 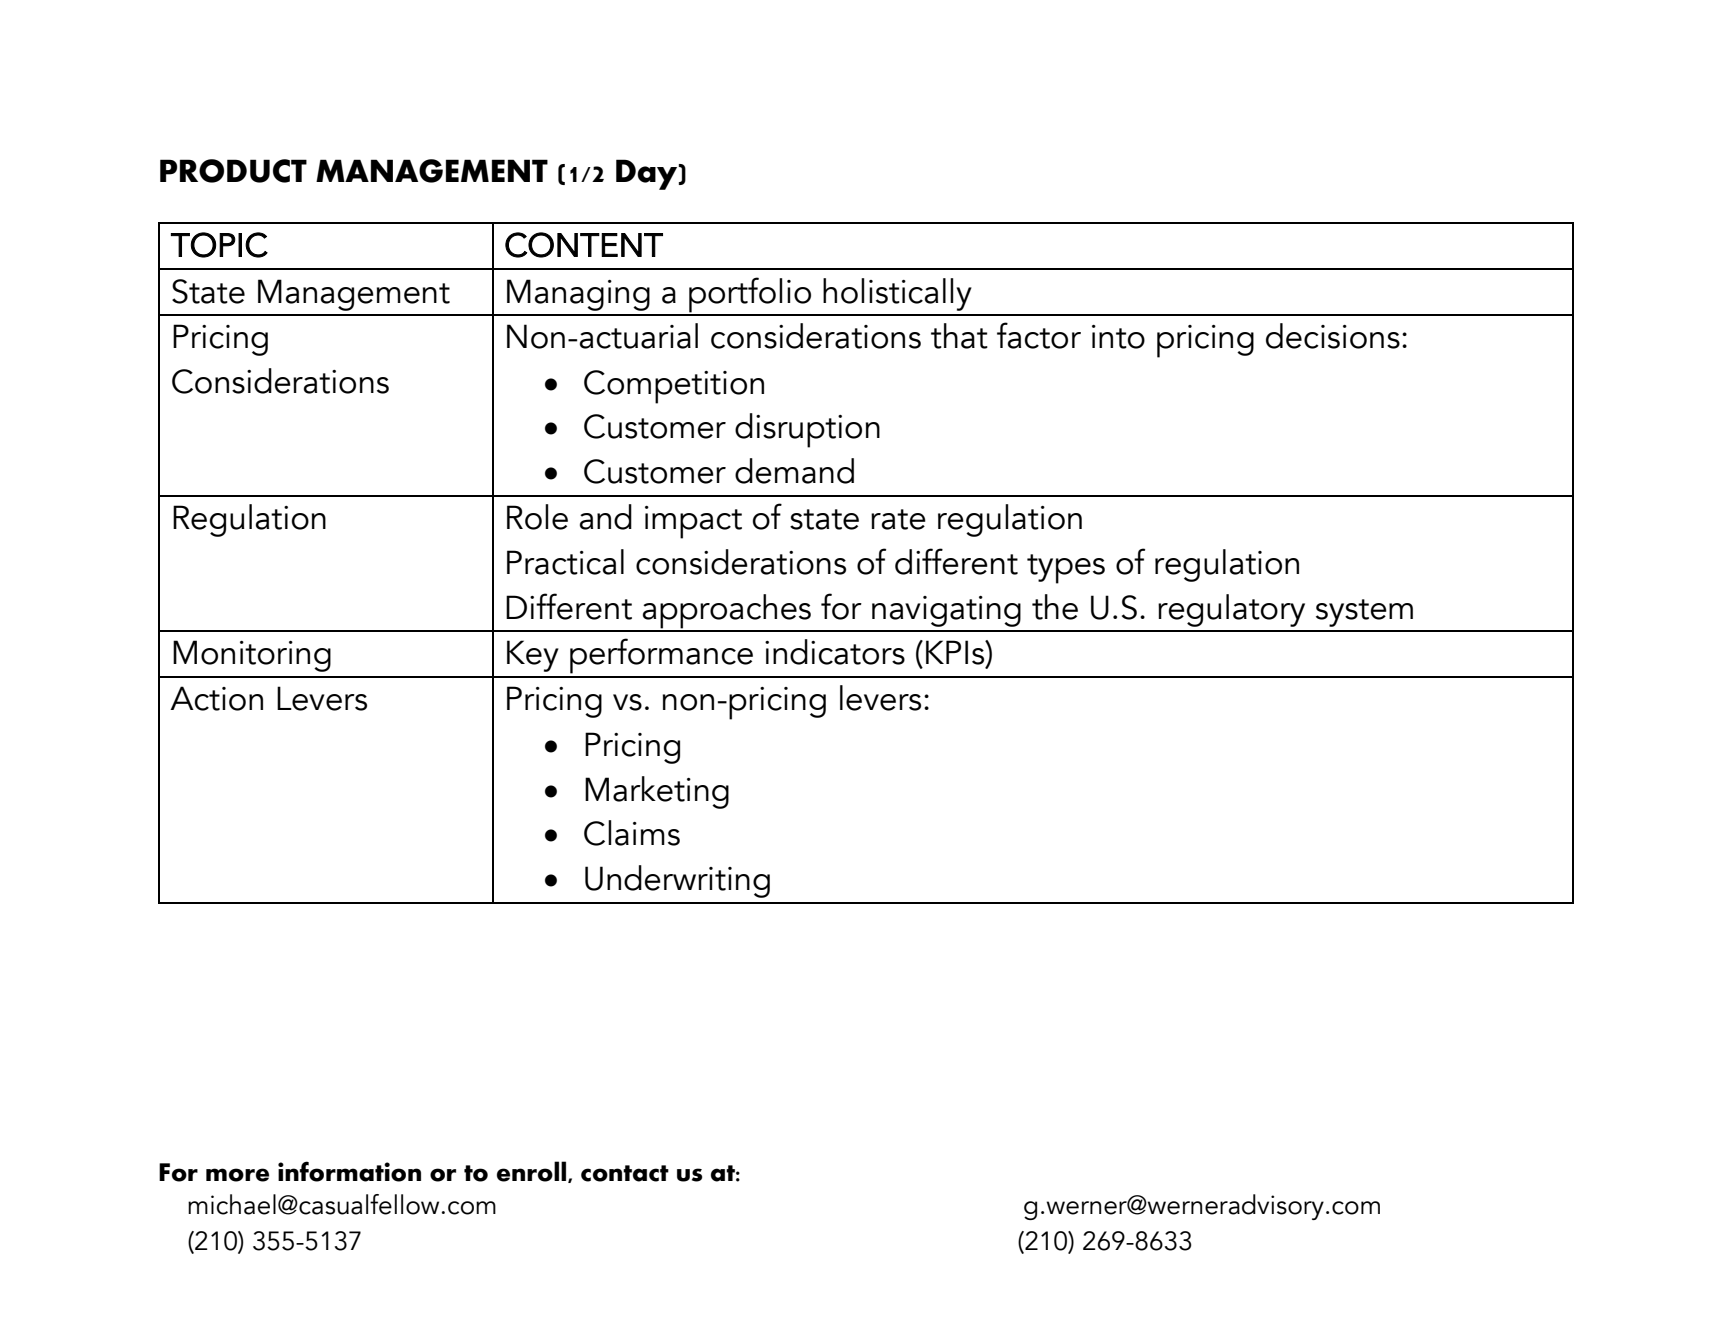 I want to click on types, so click(x=1066, y=569).
